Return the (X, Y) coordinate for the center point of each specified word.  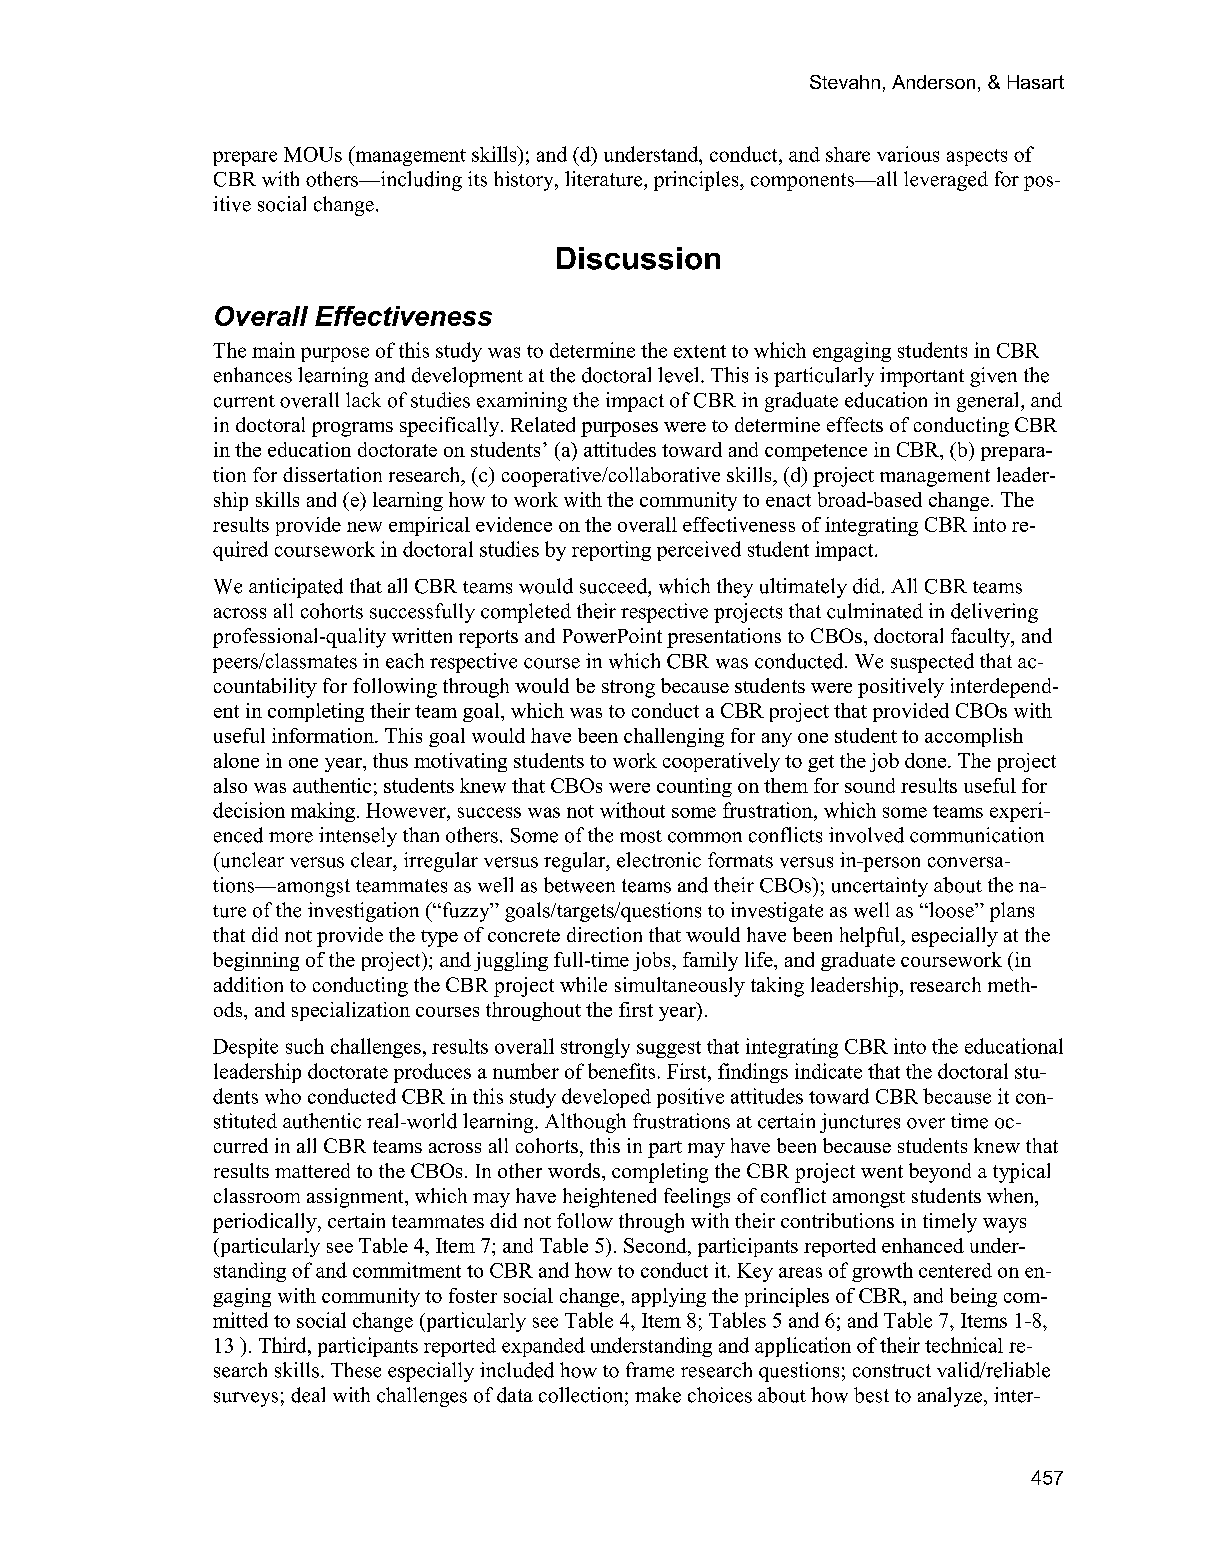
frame (650, 1370)
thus (390, 760)
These (356, 1370)
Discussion (638, 258)
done (925, 760)
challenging (674, 737)
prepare (245, 158)
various (908, 154)
